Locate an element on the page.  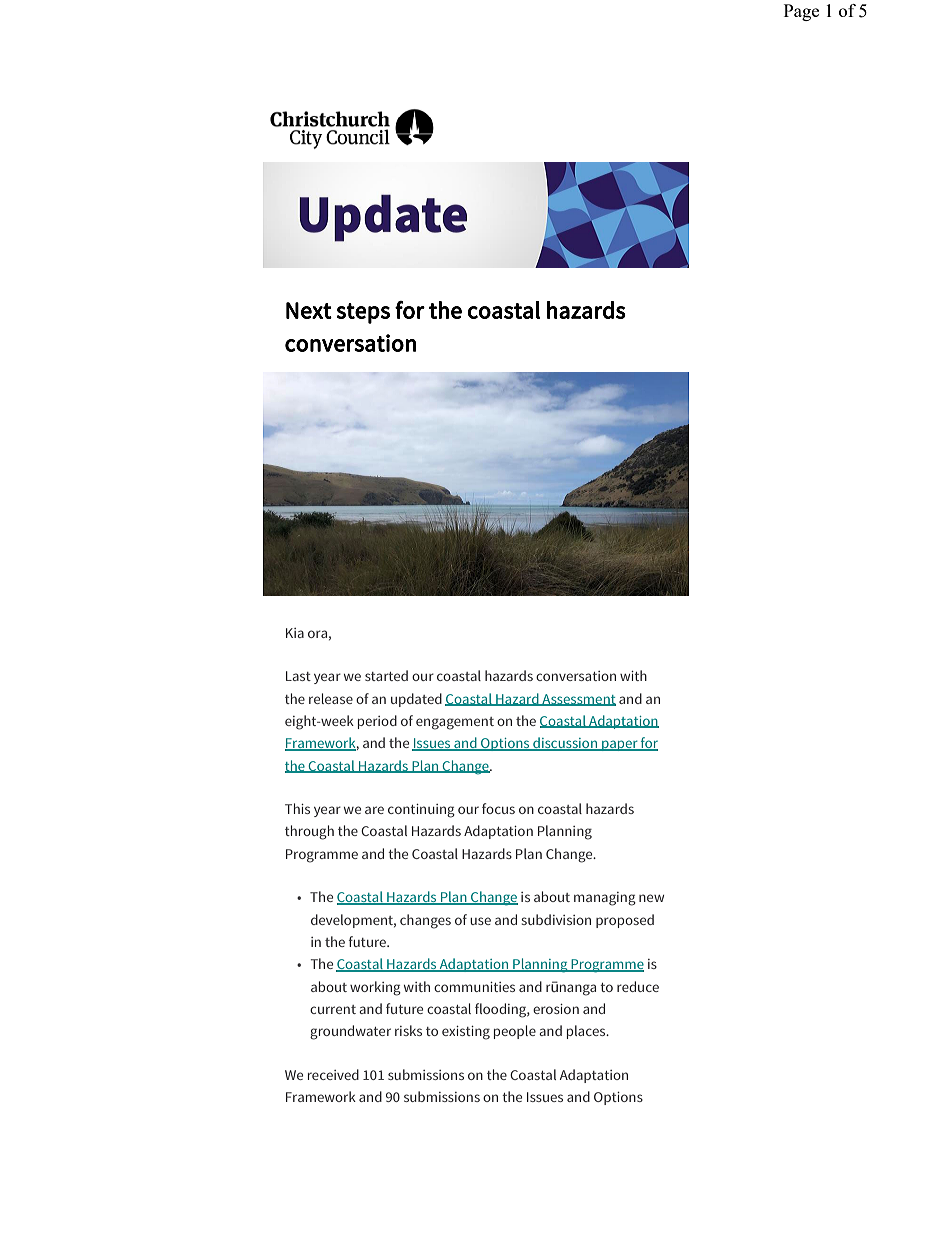
steps is located at coordinates (363, 313).
